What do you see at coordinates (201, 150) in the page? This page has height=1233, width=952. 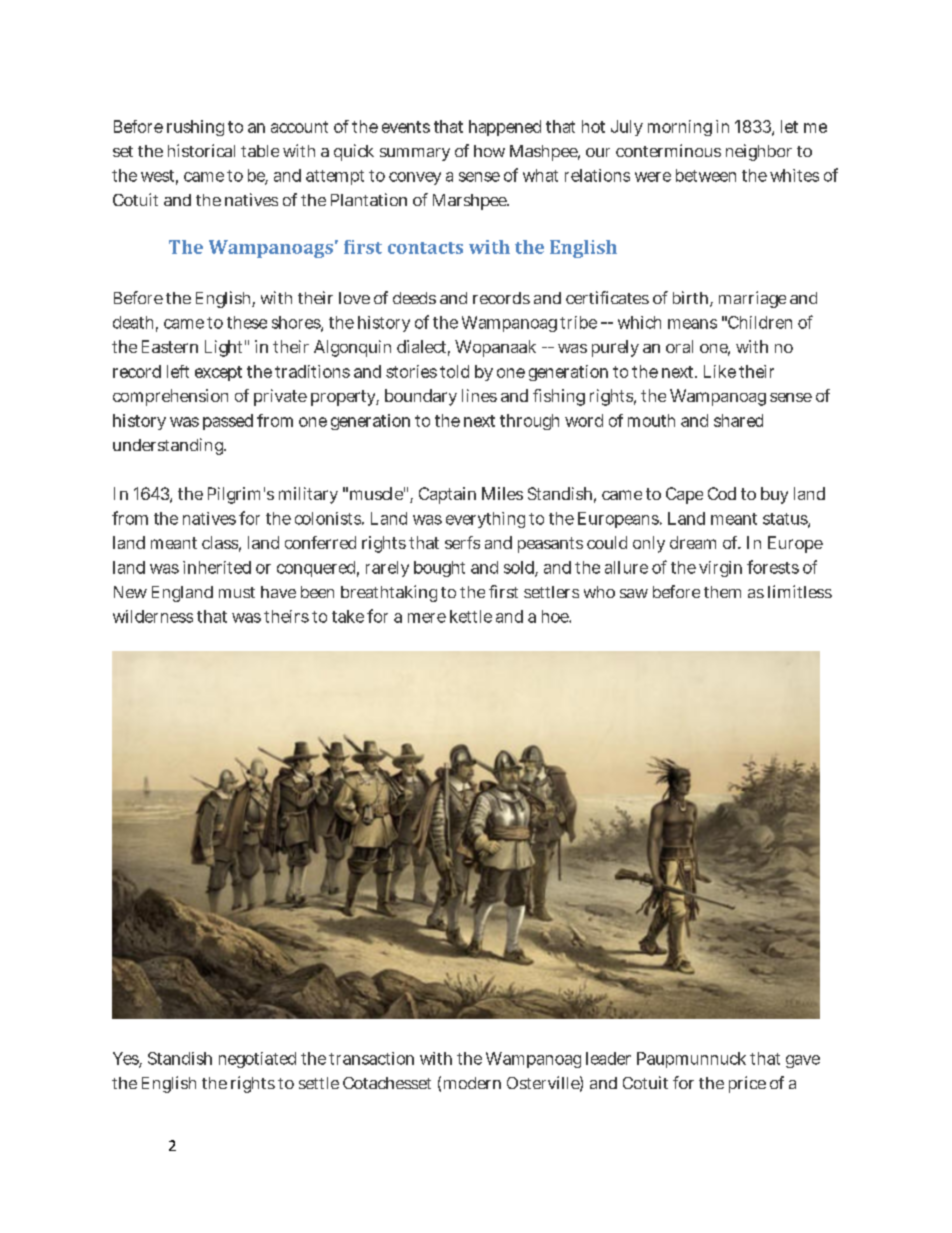 I see `historical` at bounding box center [201, 150].
